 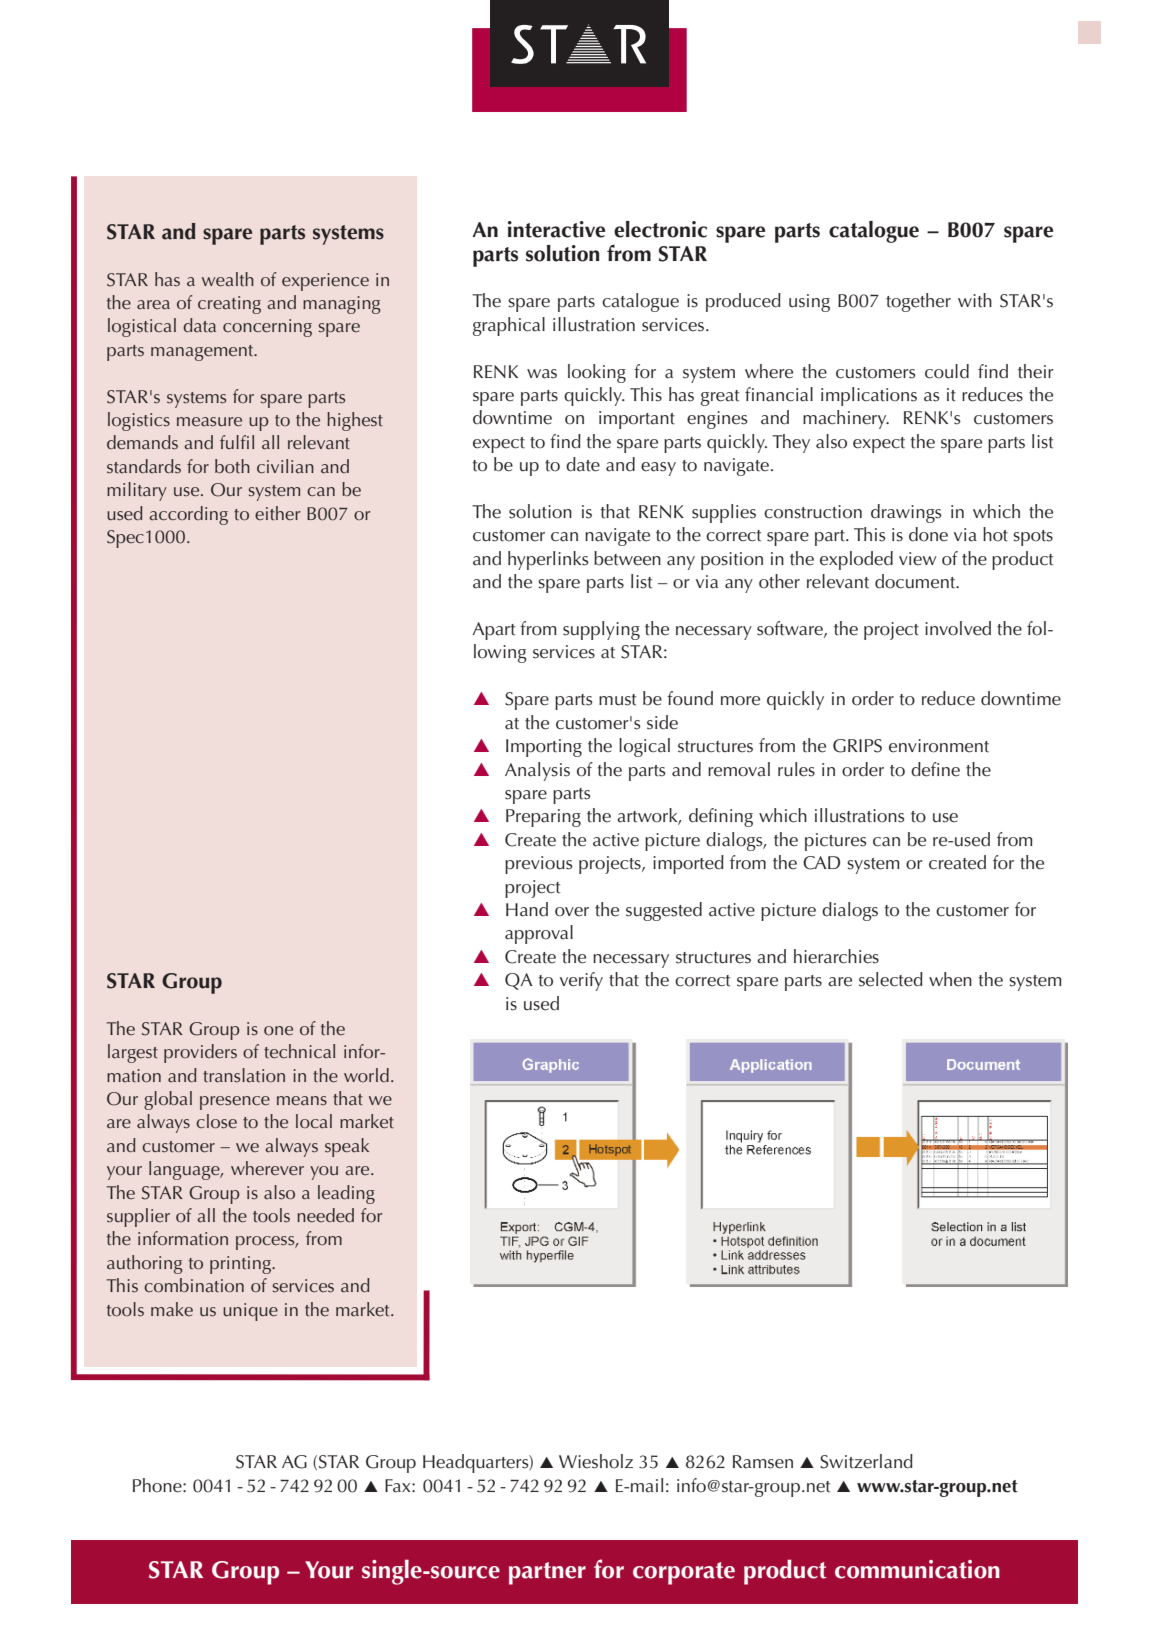 What do you see at coordinates (235, 1103) in the document?
I see `presence` at bounding box center [235, 1103].
